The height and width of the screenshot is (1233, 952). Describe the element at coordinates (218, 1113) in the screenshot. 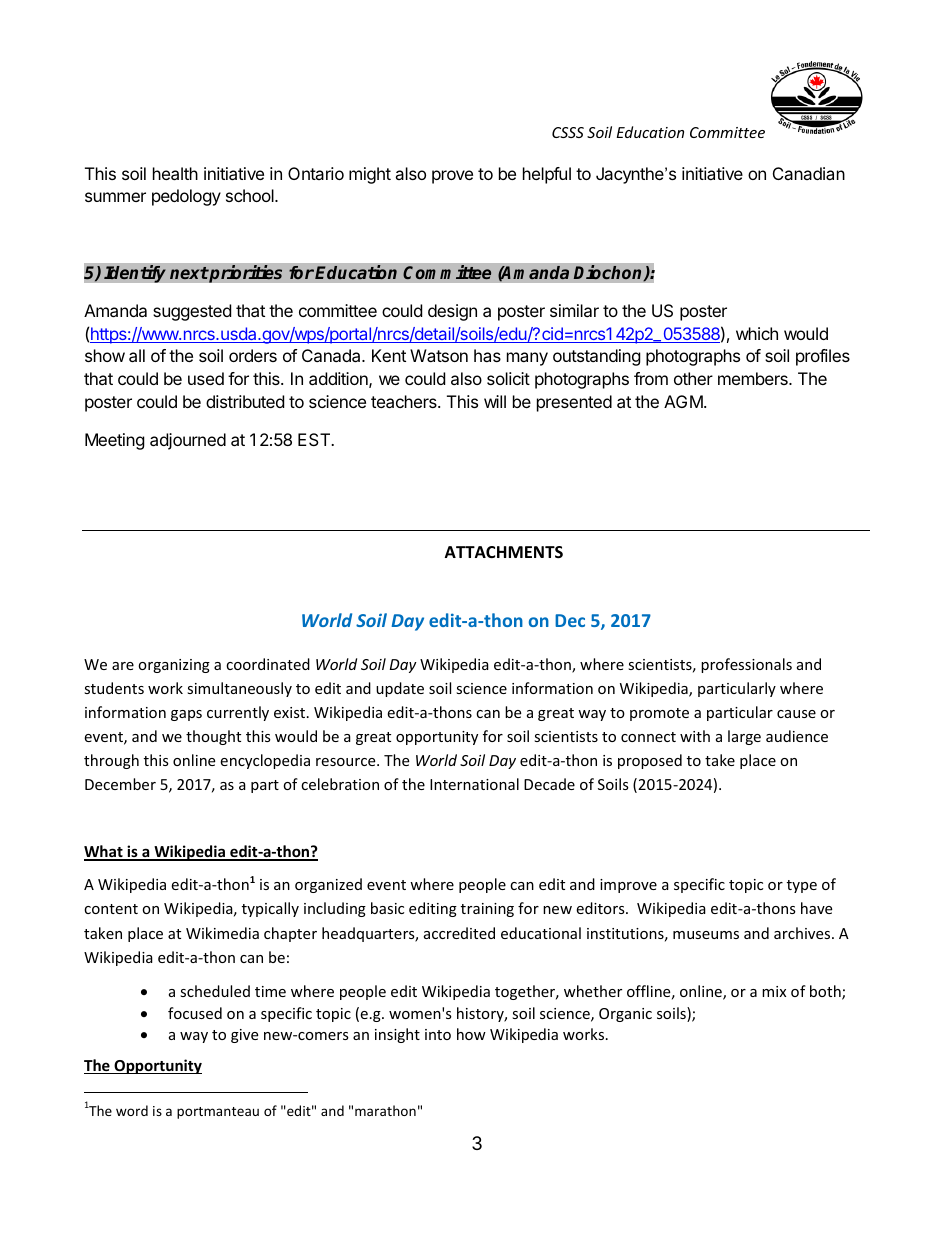

I see `portmanteau` at that location.
